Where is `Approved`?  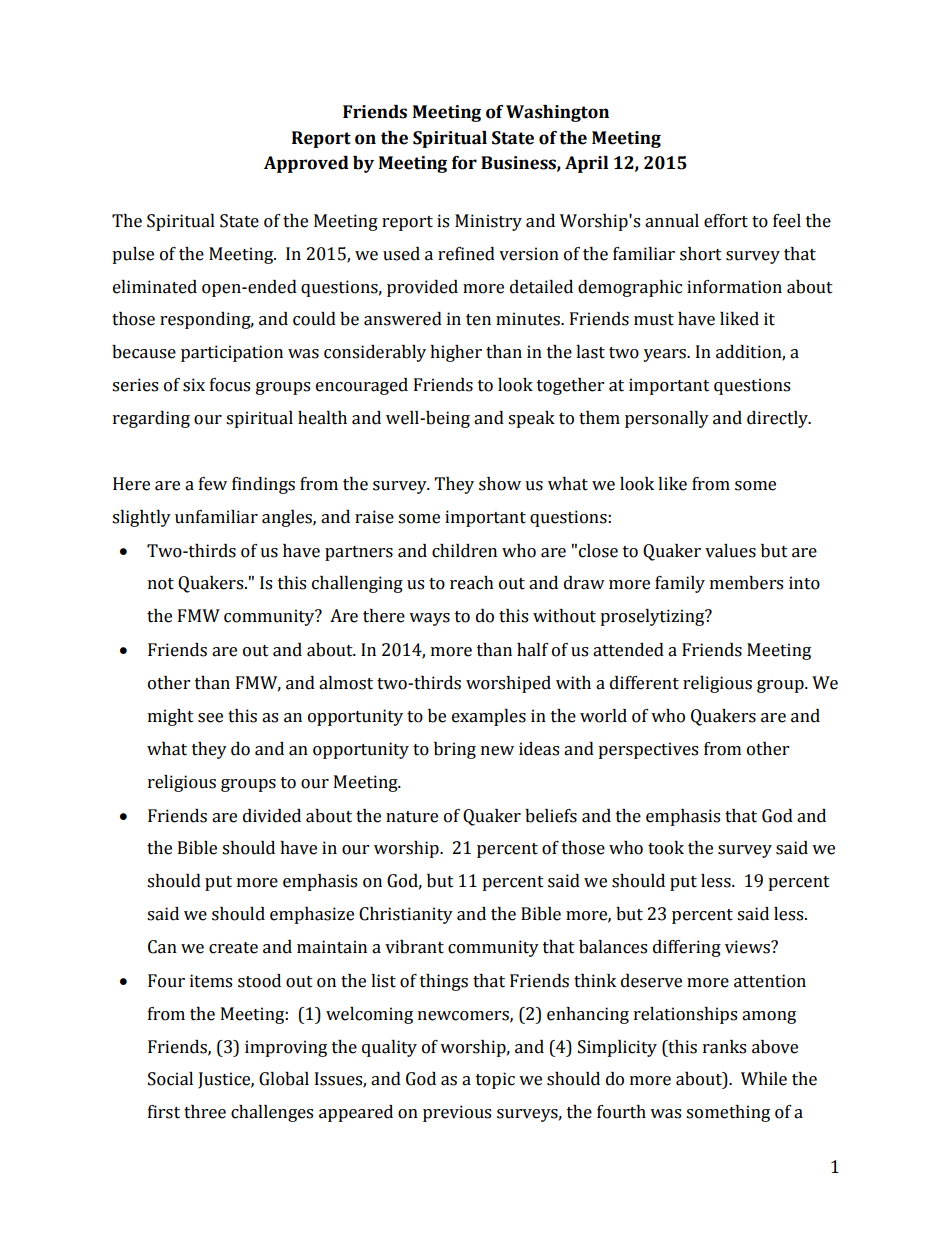 Approved is located at coordinates (306, 164).
